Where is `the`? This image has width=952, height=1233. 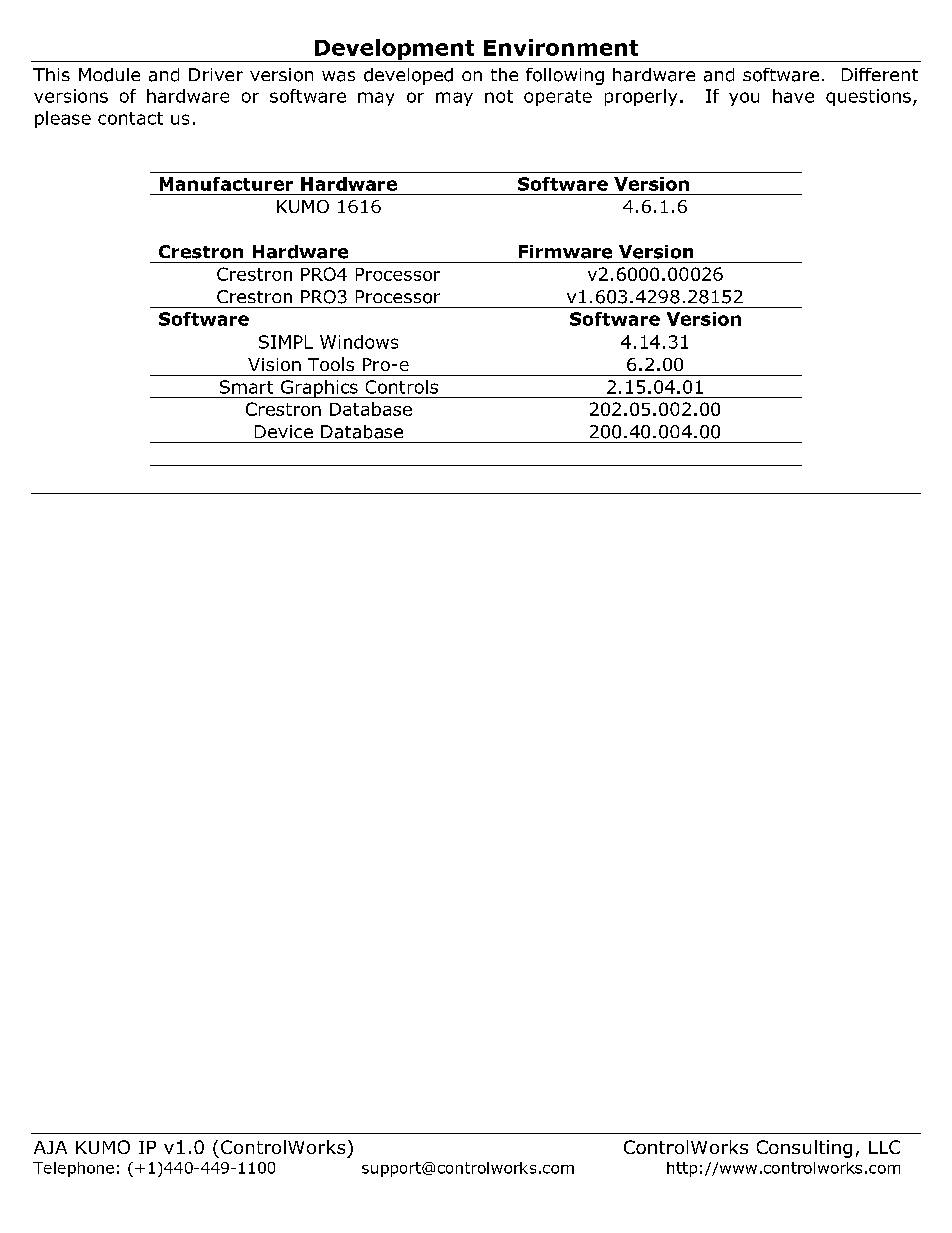
the is located at coordinates (504, 74).
